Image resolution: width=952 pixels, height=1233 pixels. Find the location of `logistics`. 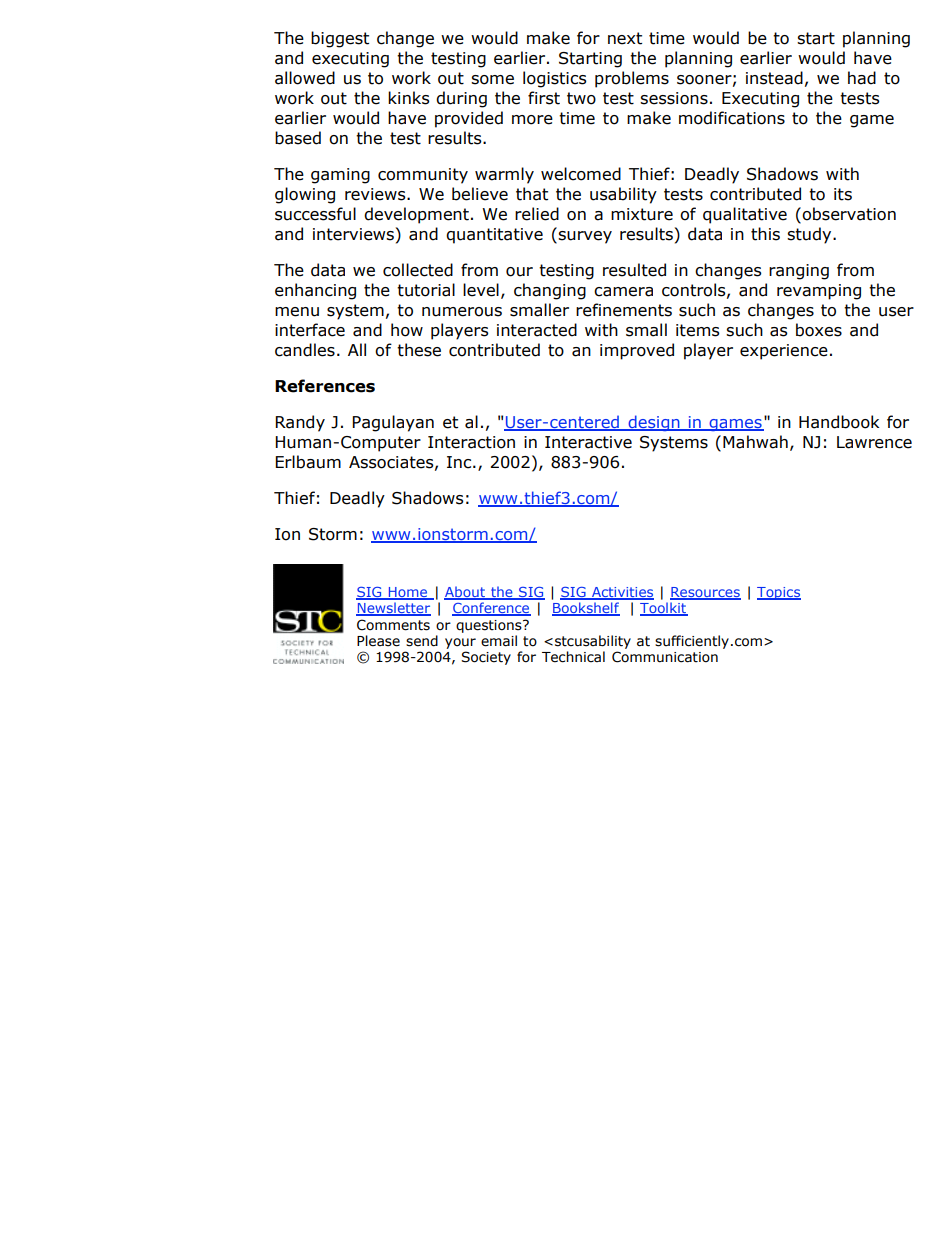

logistics is located at coordinates (555, 79).
